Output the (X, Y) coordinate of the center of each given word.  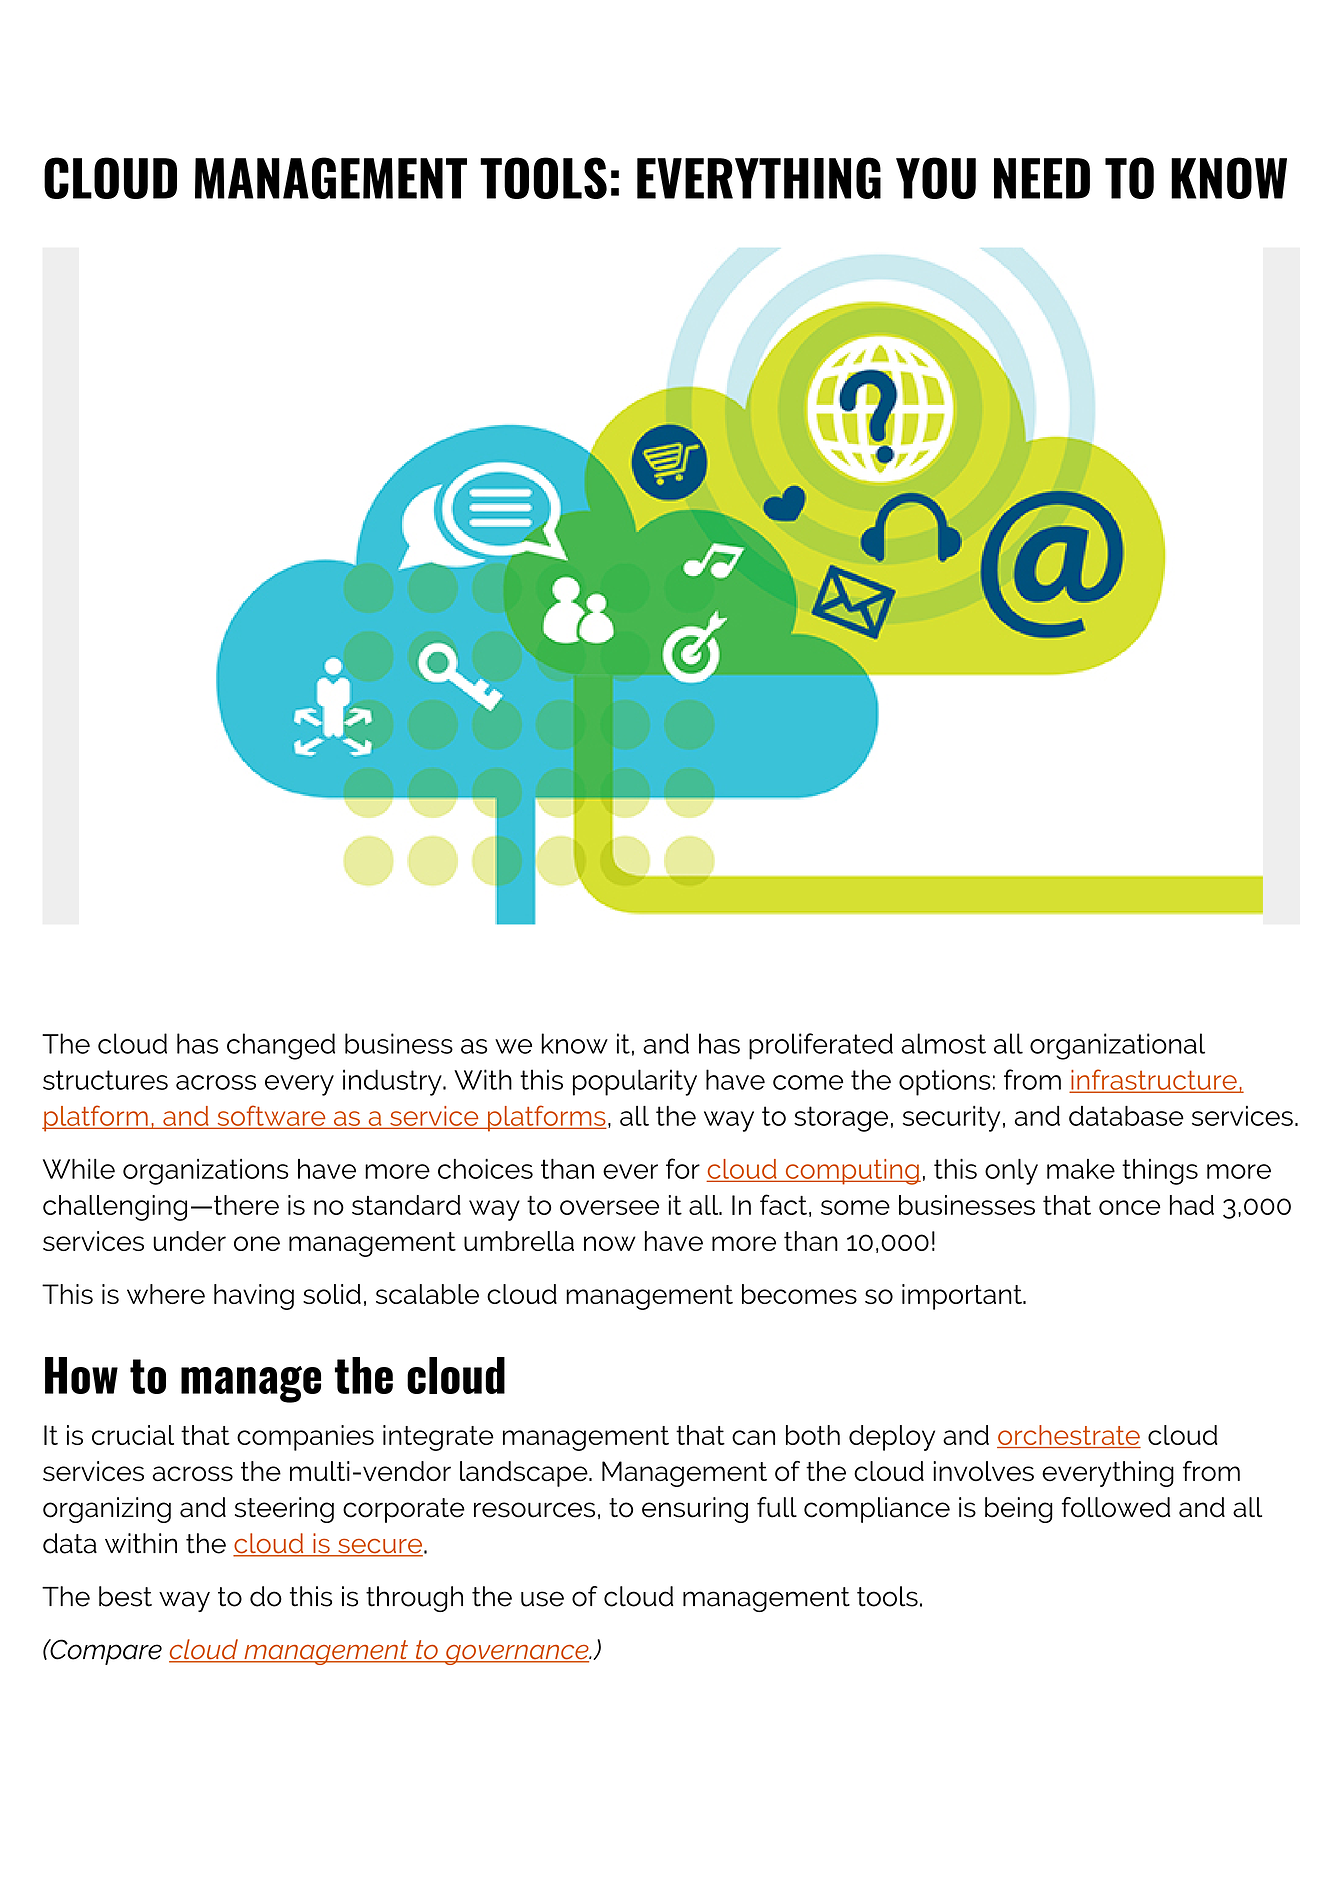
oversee (609, 1207)
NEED (1042, 178)
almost (943, 1043)
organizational (1117, 1046)
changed (281, 1046)
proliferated (821, 1046)
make (1081, 1169)
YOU (936, 178)
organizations (206, 1172)
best (125, 1596)
